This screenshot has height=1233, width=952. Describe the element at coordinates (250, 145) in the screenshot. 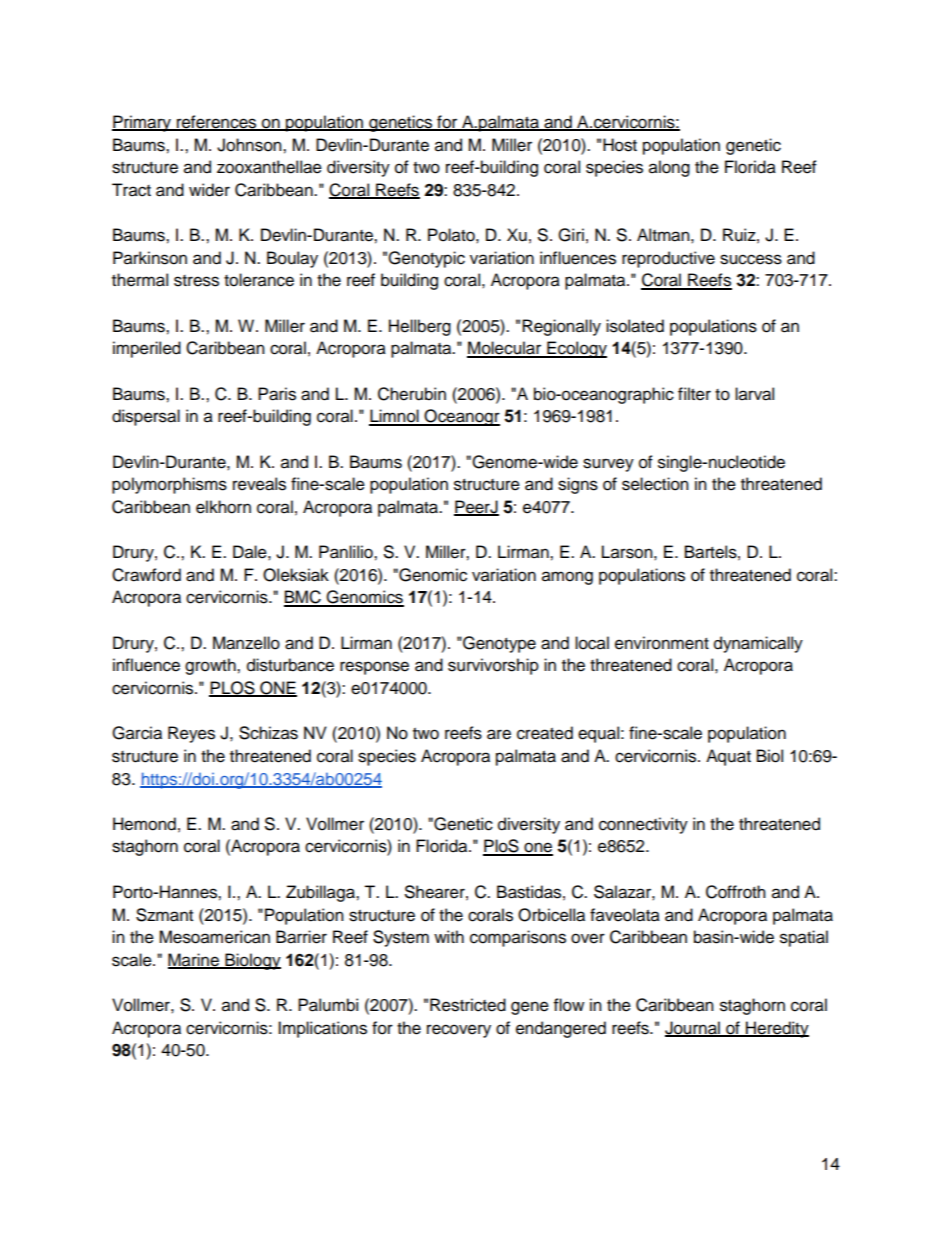

I see `Johnson` at that location.
